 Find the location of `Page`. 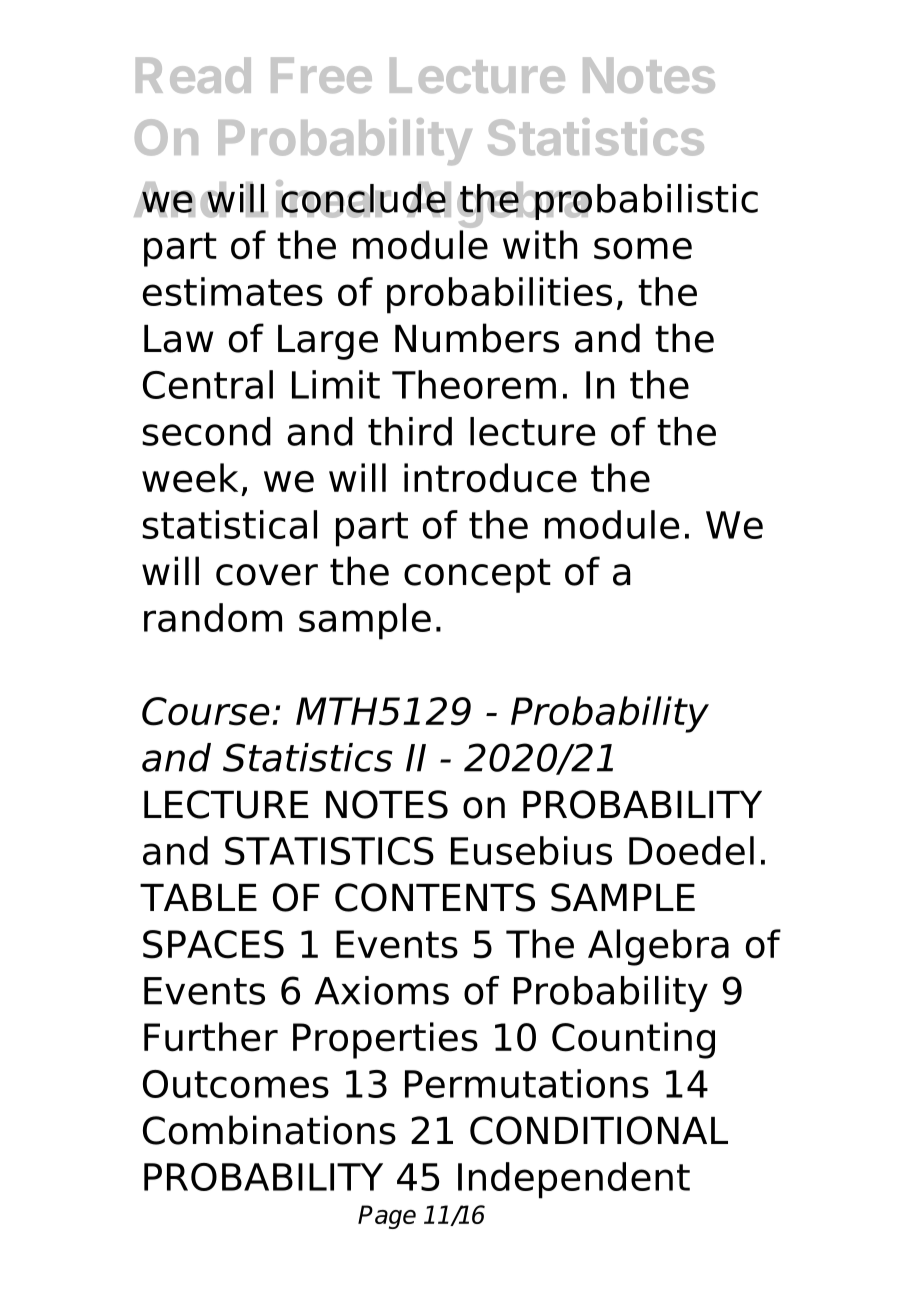

Page is located at coordinates (387, 1217).
